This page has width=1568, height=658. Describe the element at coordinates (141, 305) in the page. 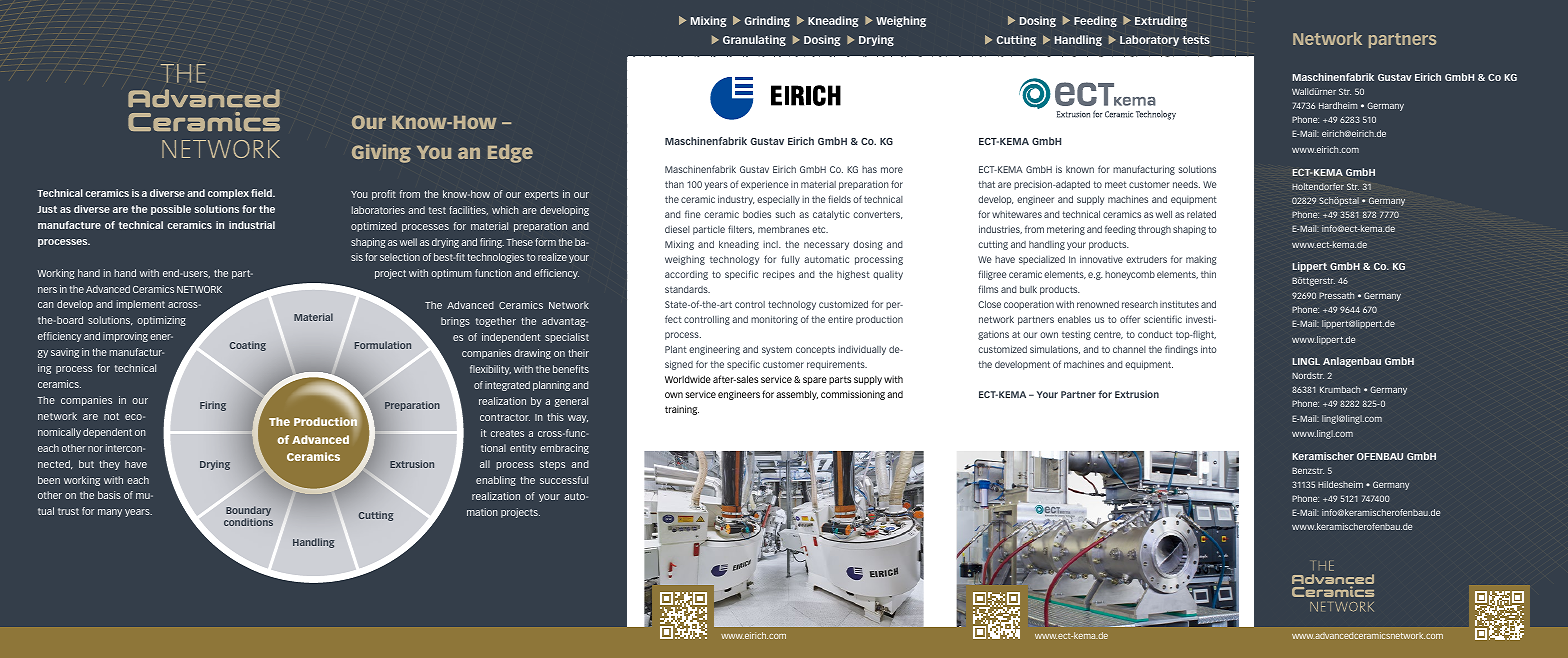

I see `implement` at that location.
